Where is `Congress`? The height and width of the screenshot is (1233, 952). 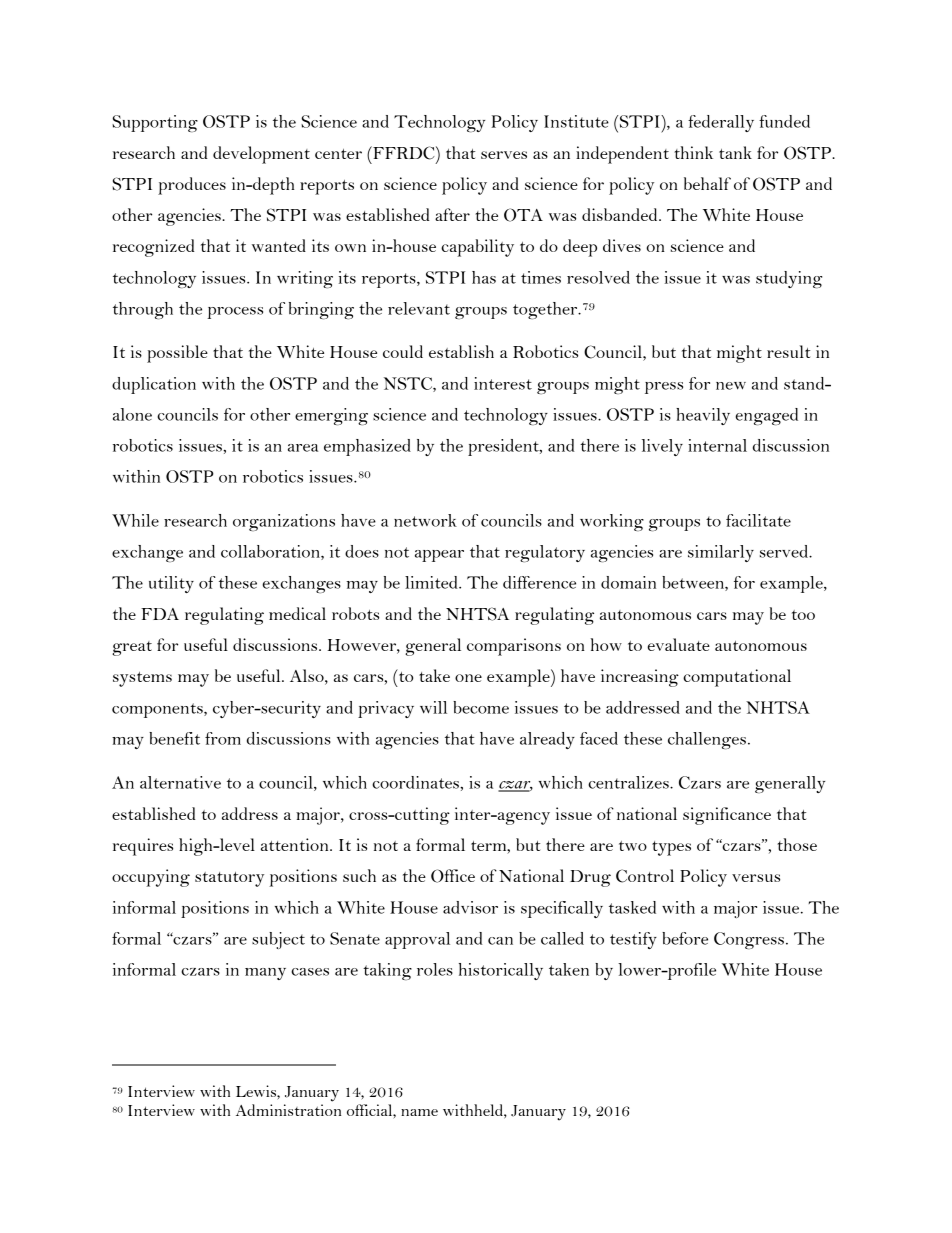 Congress is located at coordinates (749, 940).
